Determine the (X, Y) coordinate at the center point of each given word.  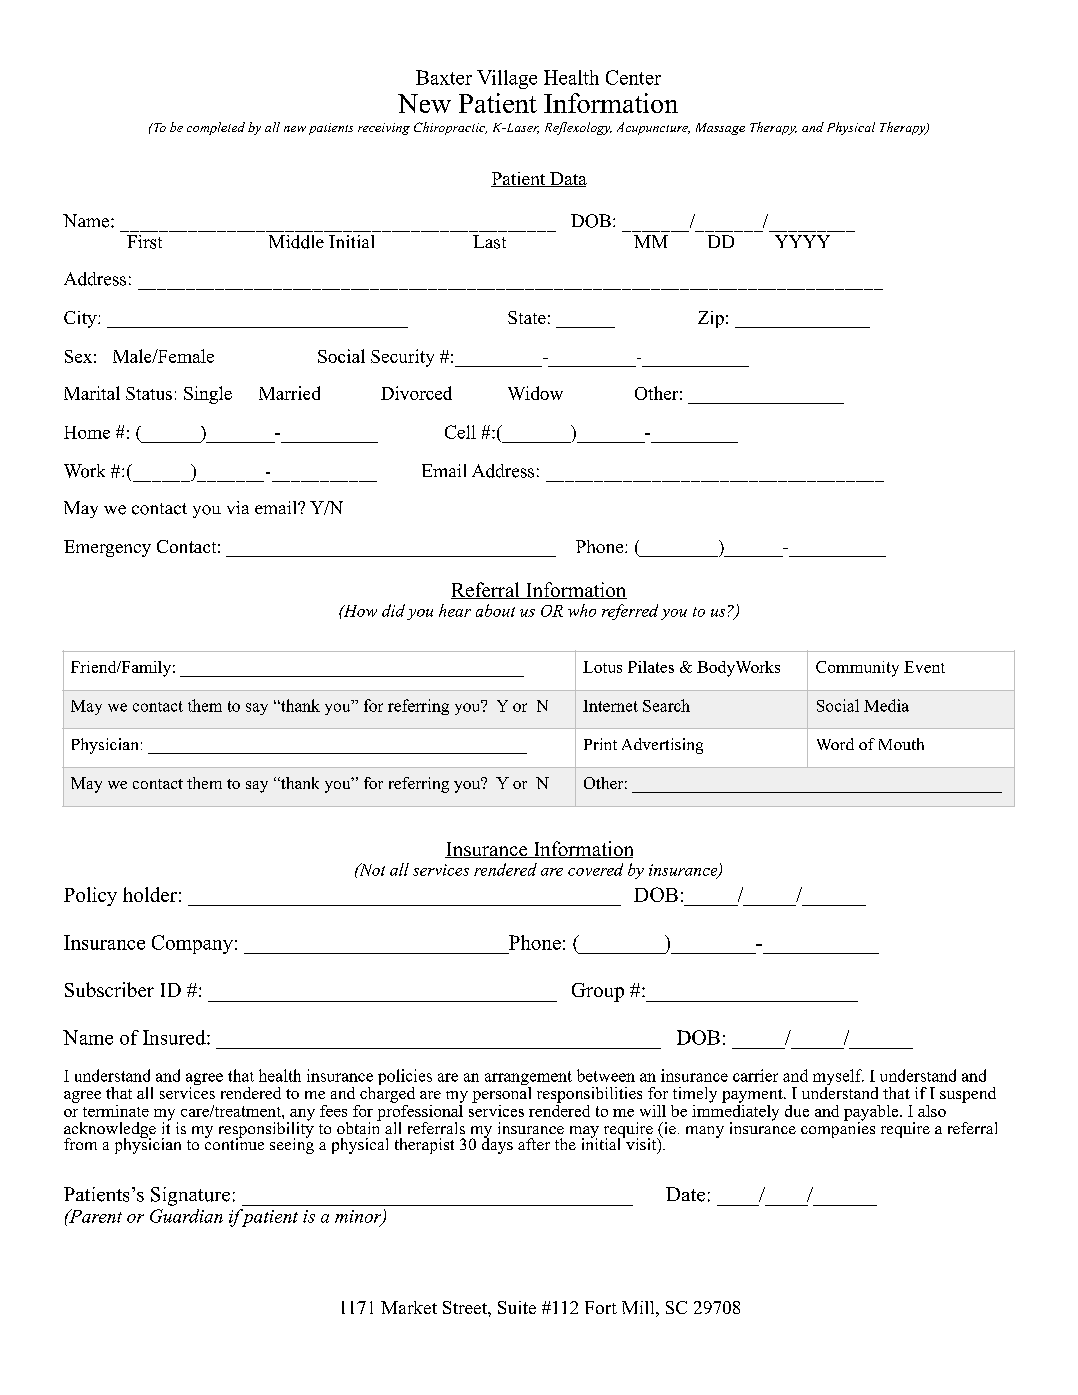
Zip (711, 319)
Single (208, 395)
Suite (517, 1307)
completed (216, 128)
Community (857, 669)
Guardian (186, 1216)
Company (192, 944)
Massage (720, 129)
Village (507, 79)
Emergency (107, 548)
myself (838, 1078)
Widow (535, 393)
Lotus (602, 667)
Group (598, 992)
